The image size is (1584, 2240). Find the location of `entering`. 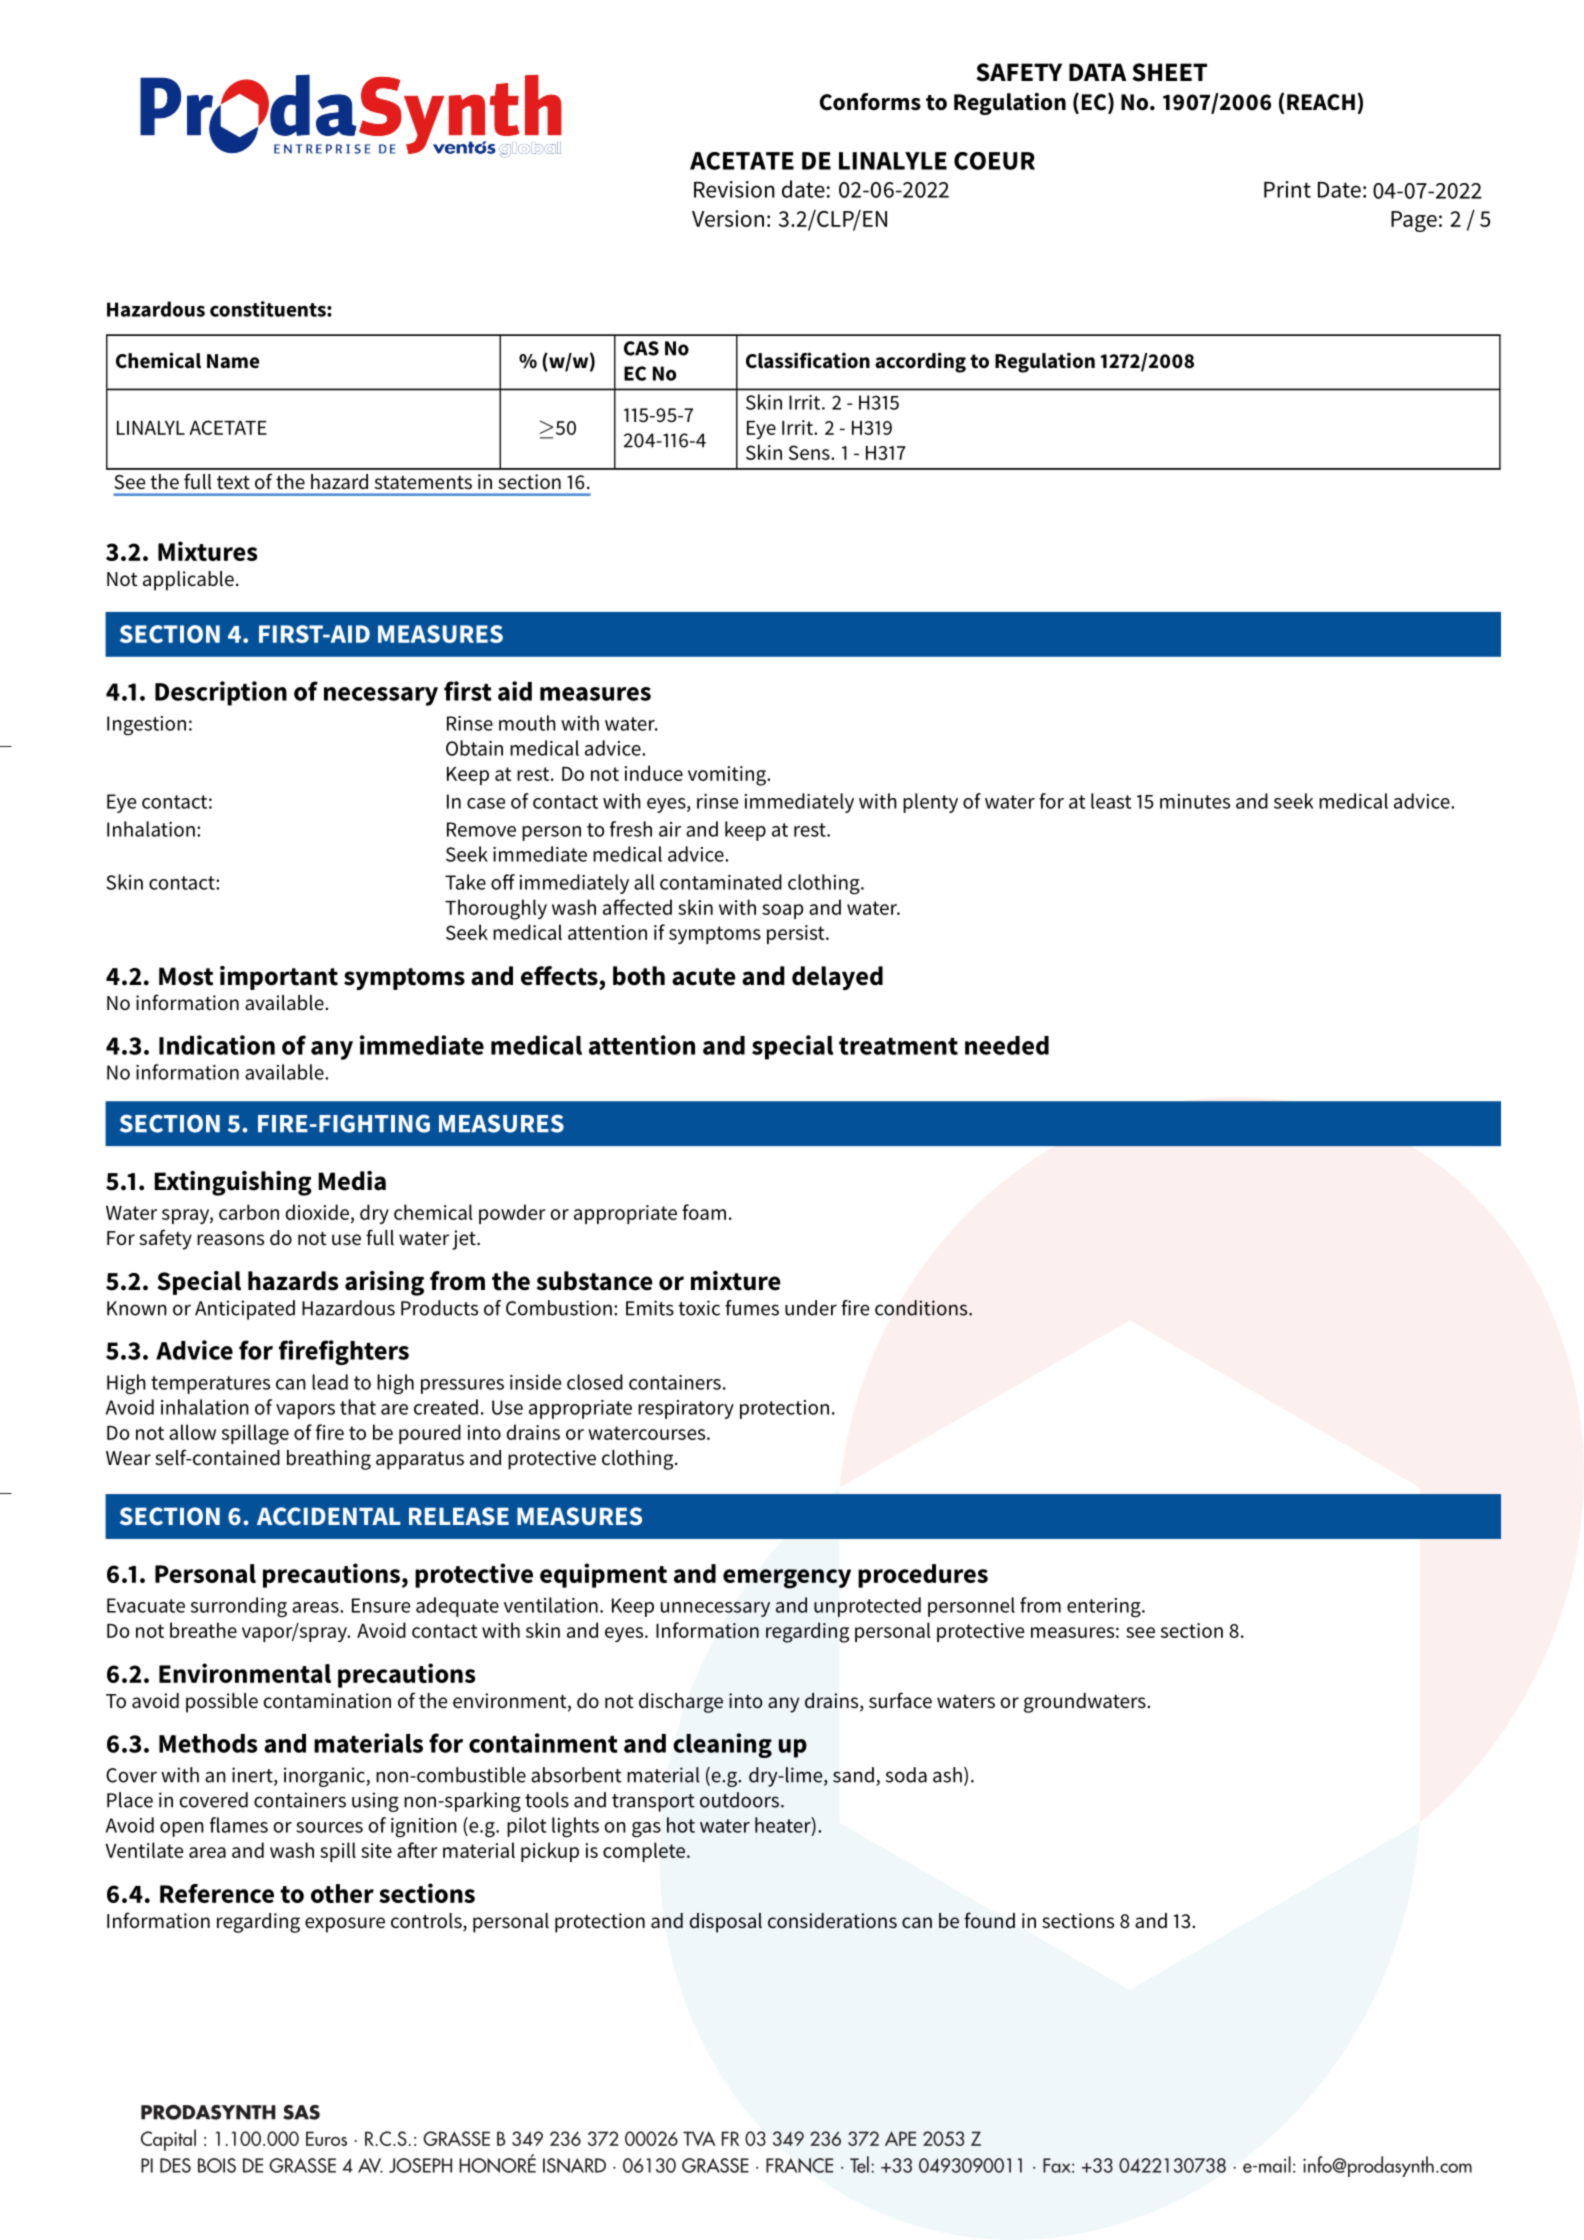

entering is located at coordinates (1105, 1608).
